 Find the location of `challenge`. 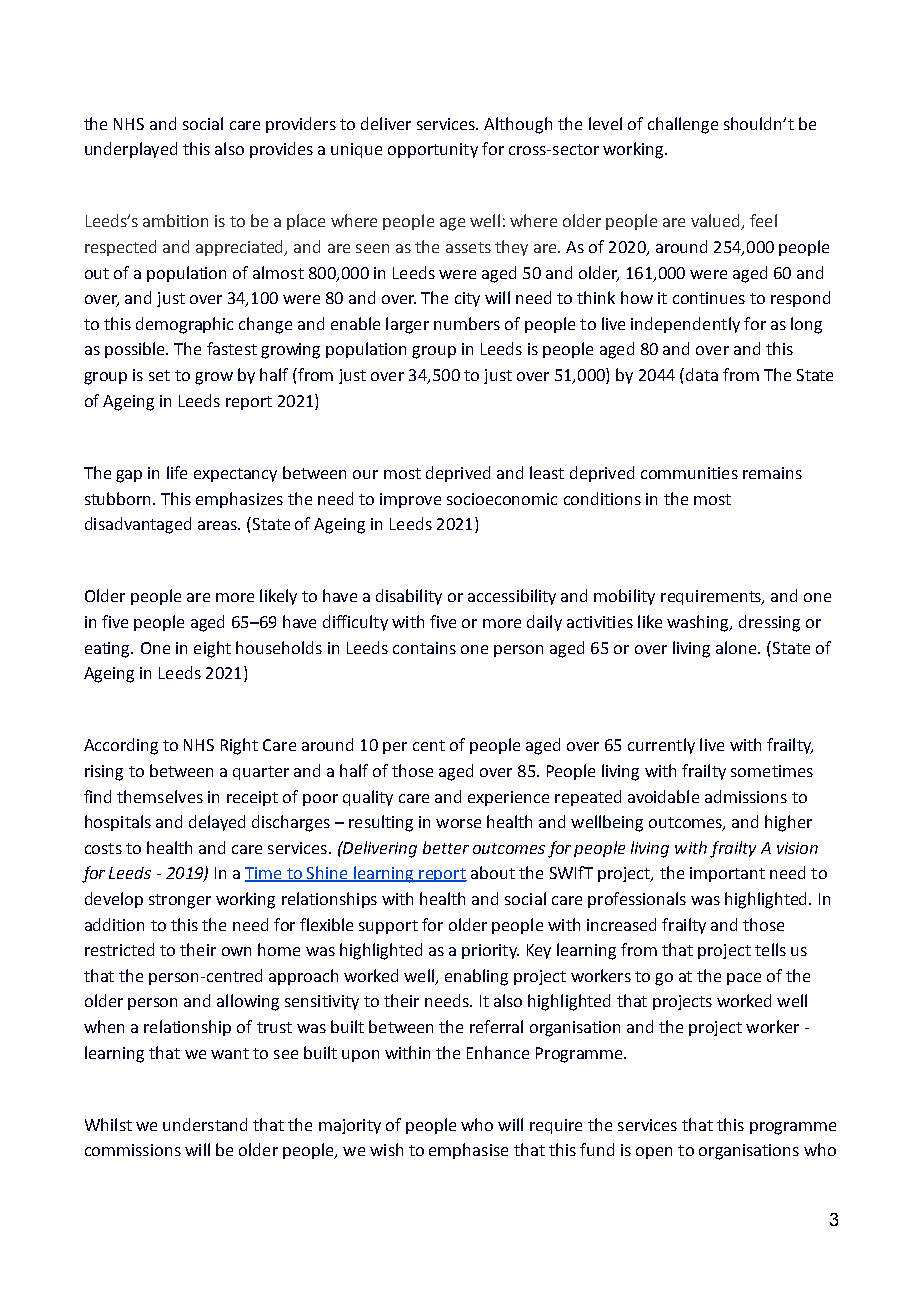

challenge is located at coordinates (683, 125).
